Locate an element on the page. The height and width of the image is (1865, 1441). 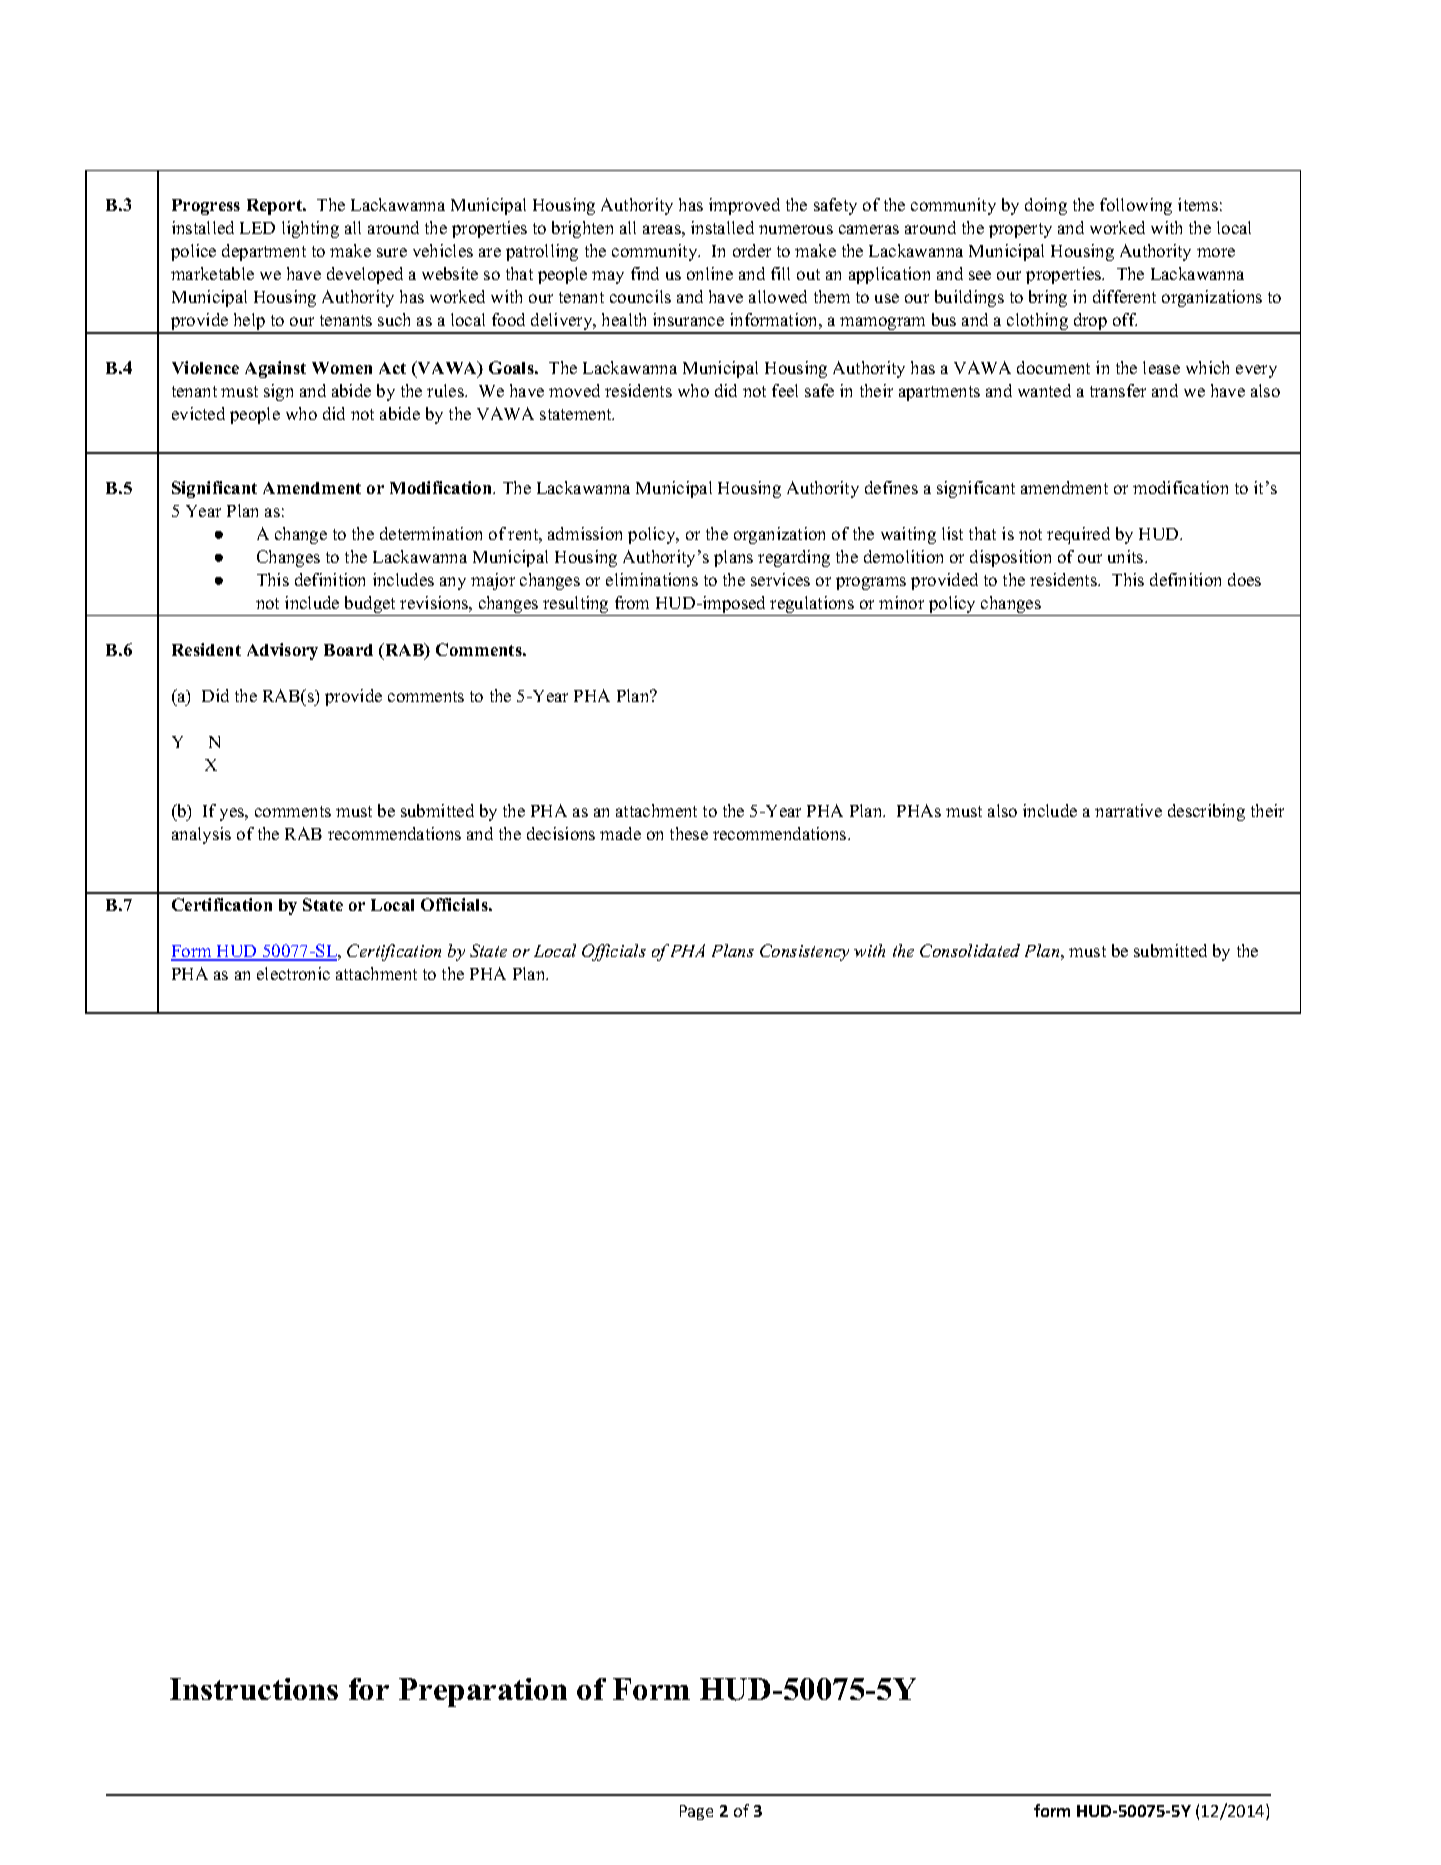
Instructions is located at coordinates (254, 1689).
